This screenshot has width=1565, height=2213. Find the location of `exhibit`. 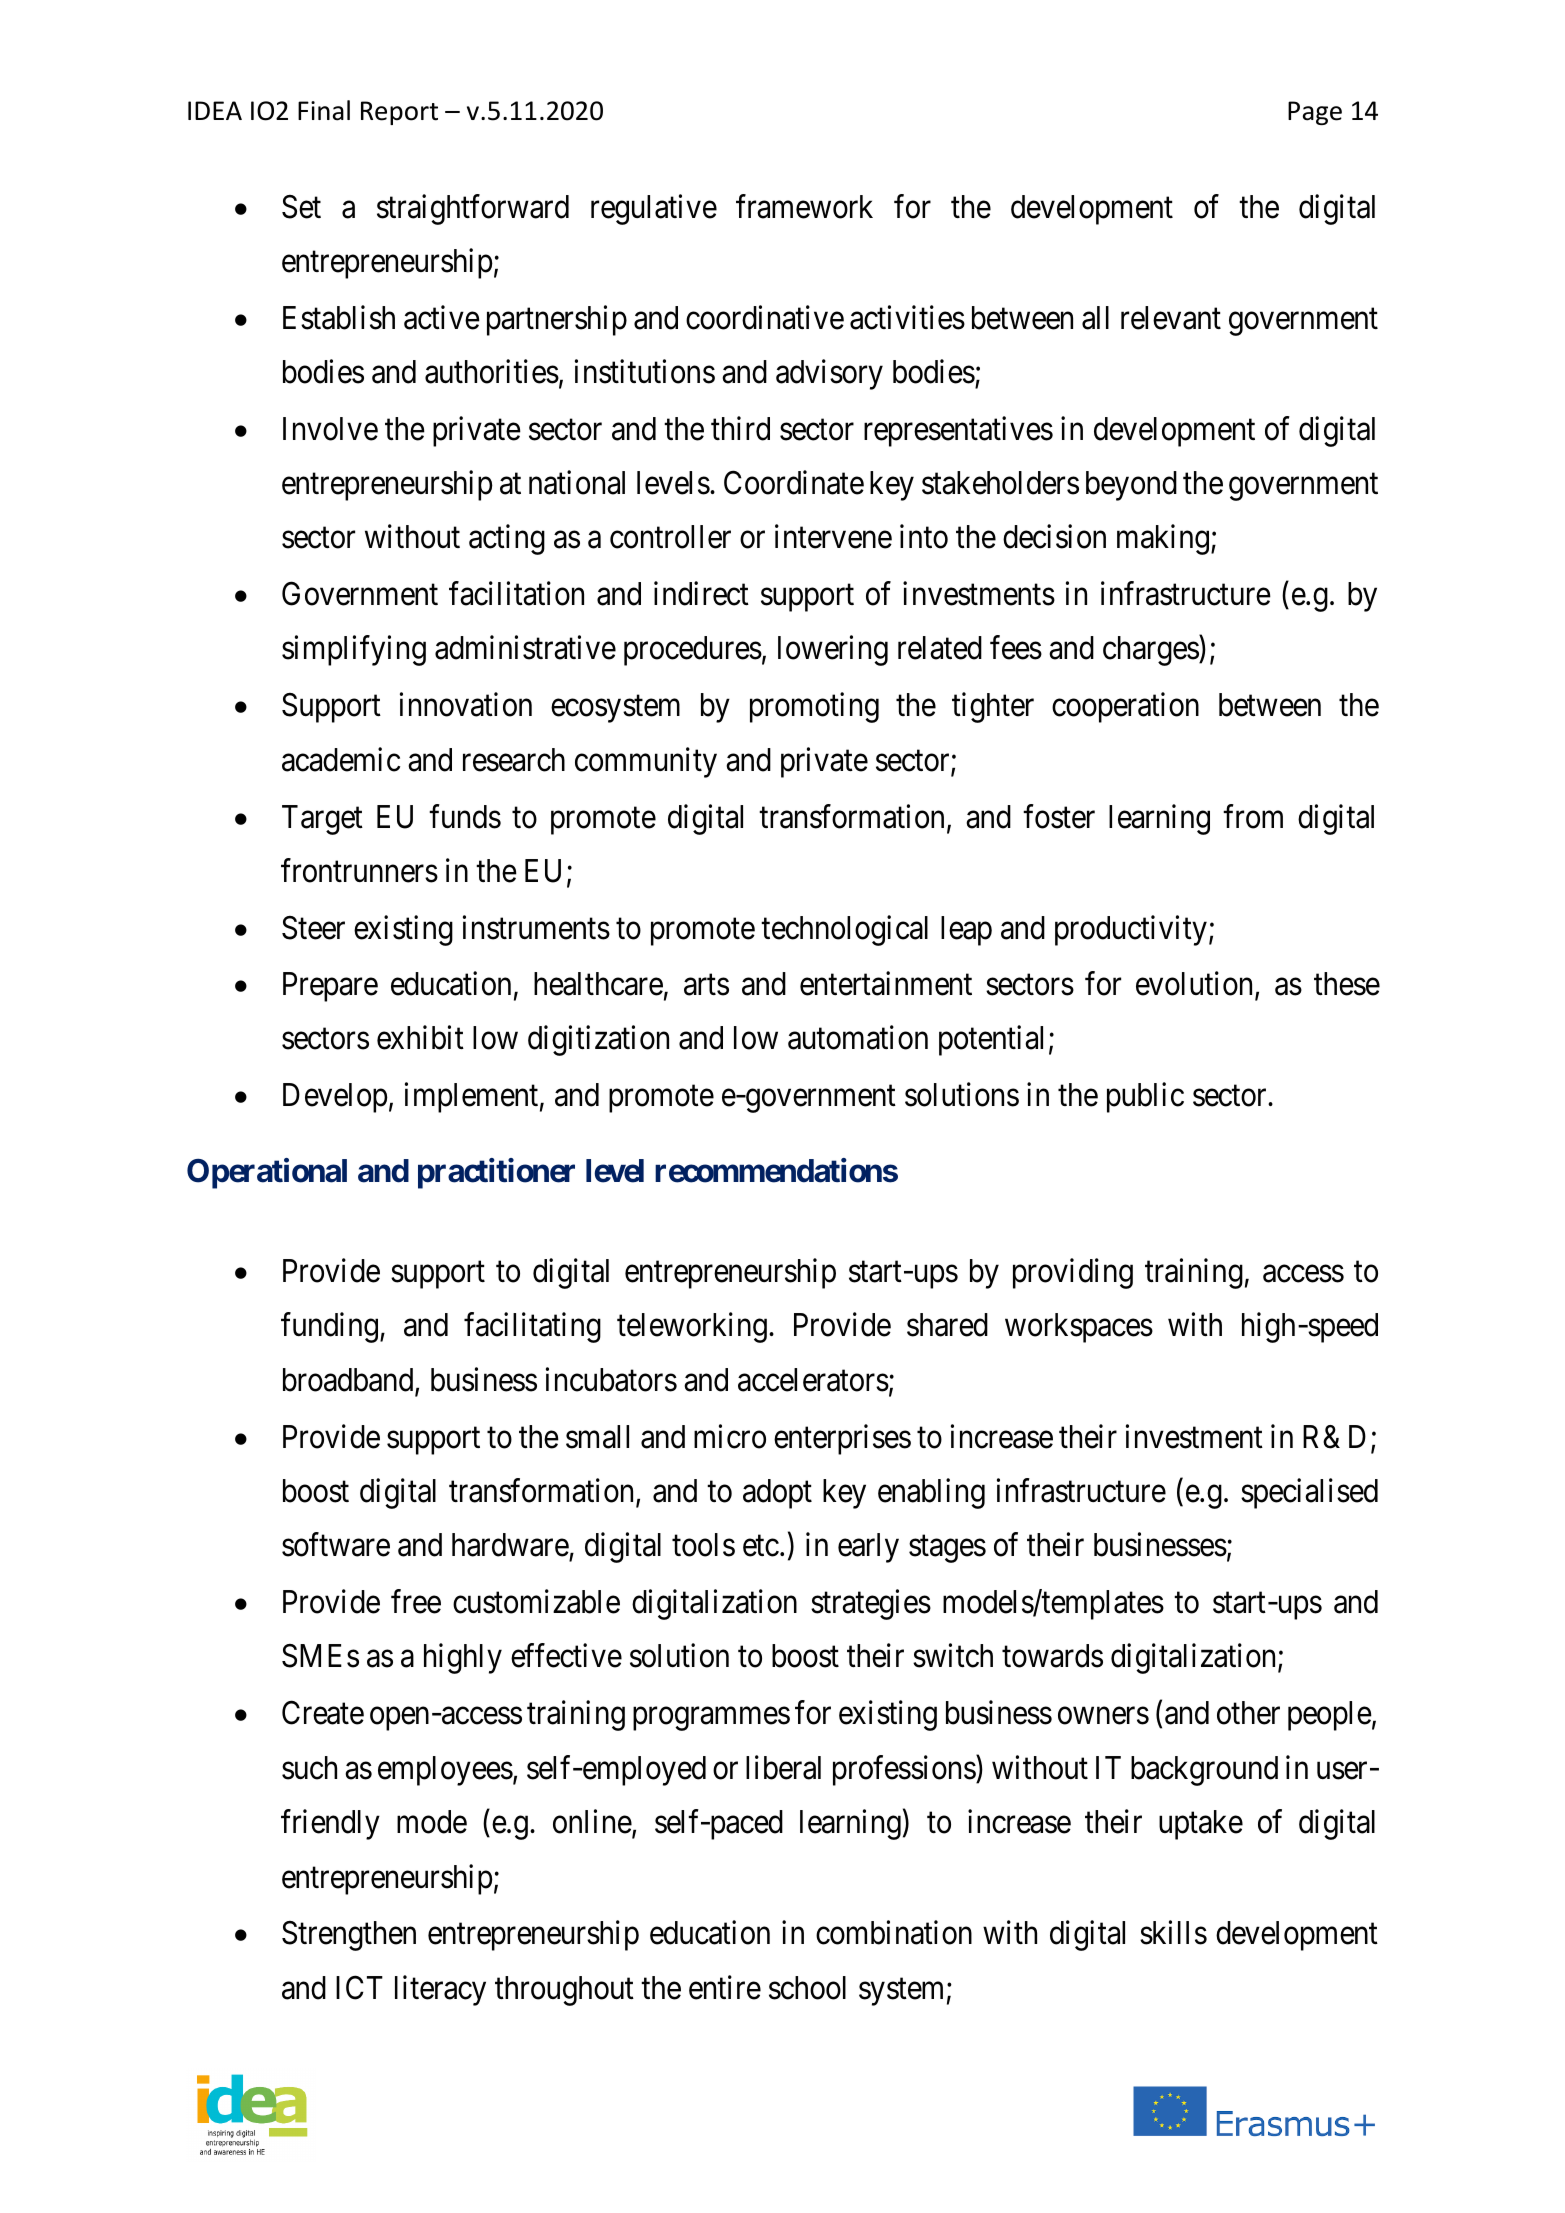

exhibit is located at coordinates (420, 1038).
